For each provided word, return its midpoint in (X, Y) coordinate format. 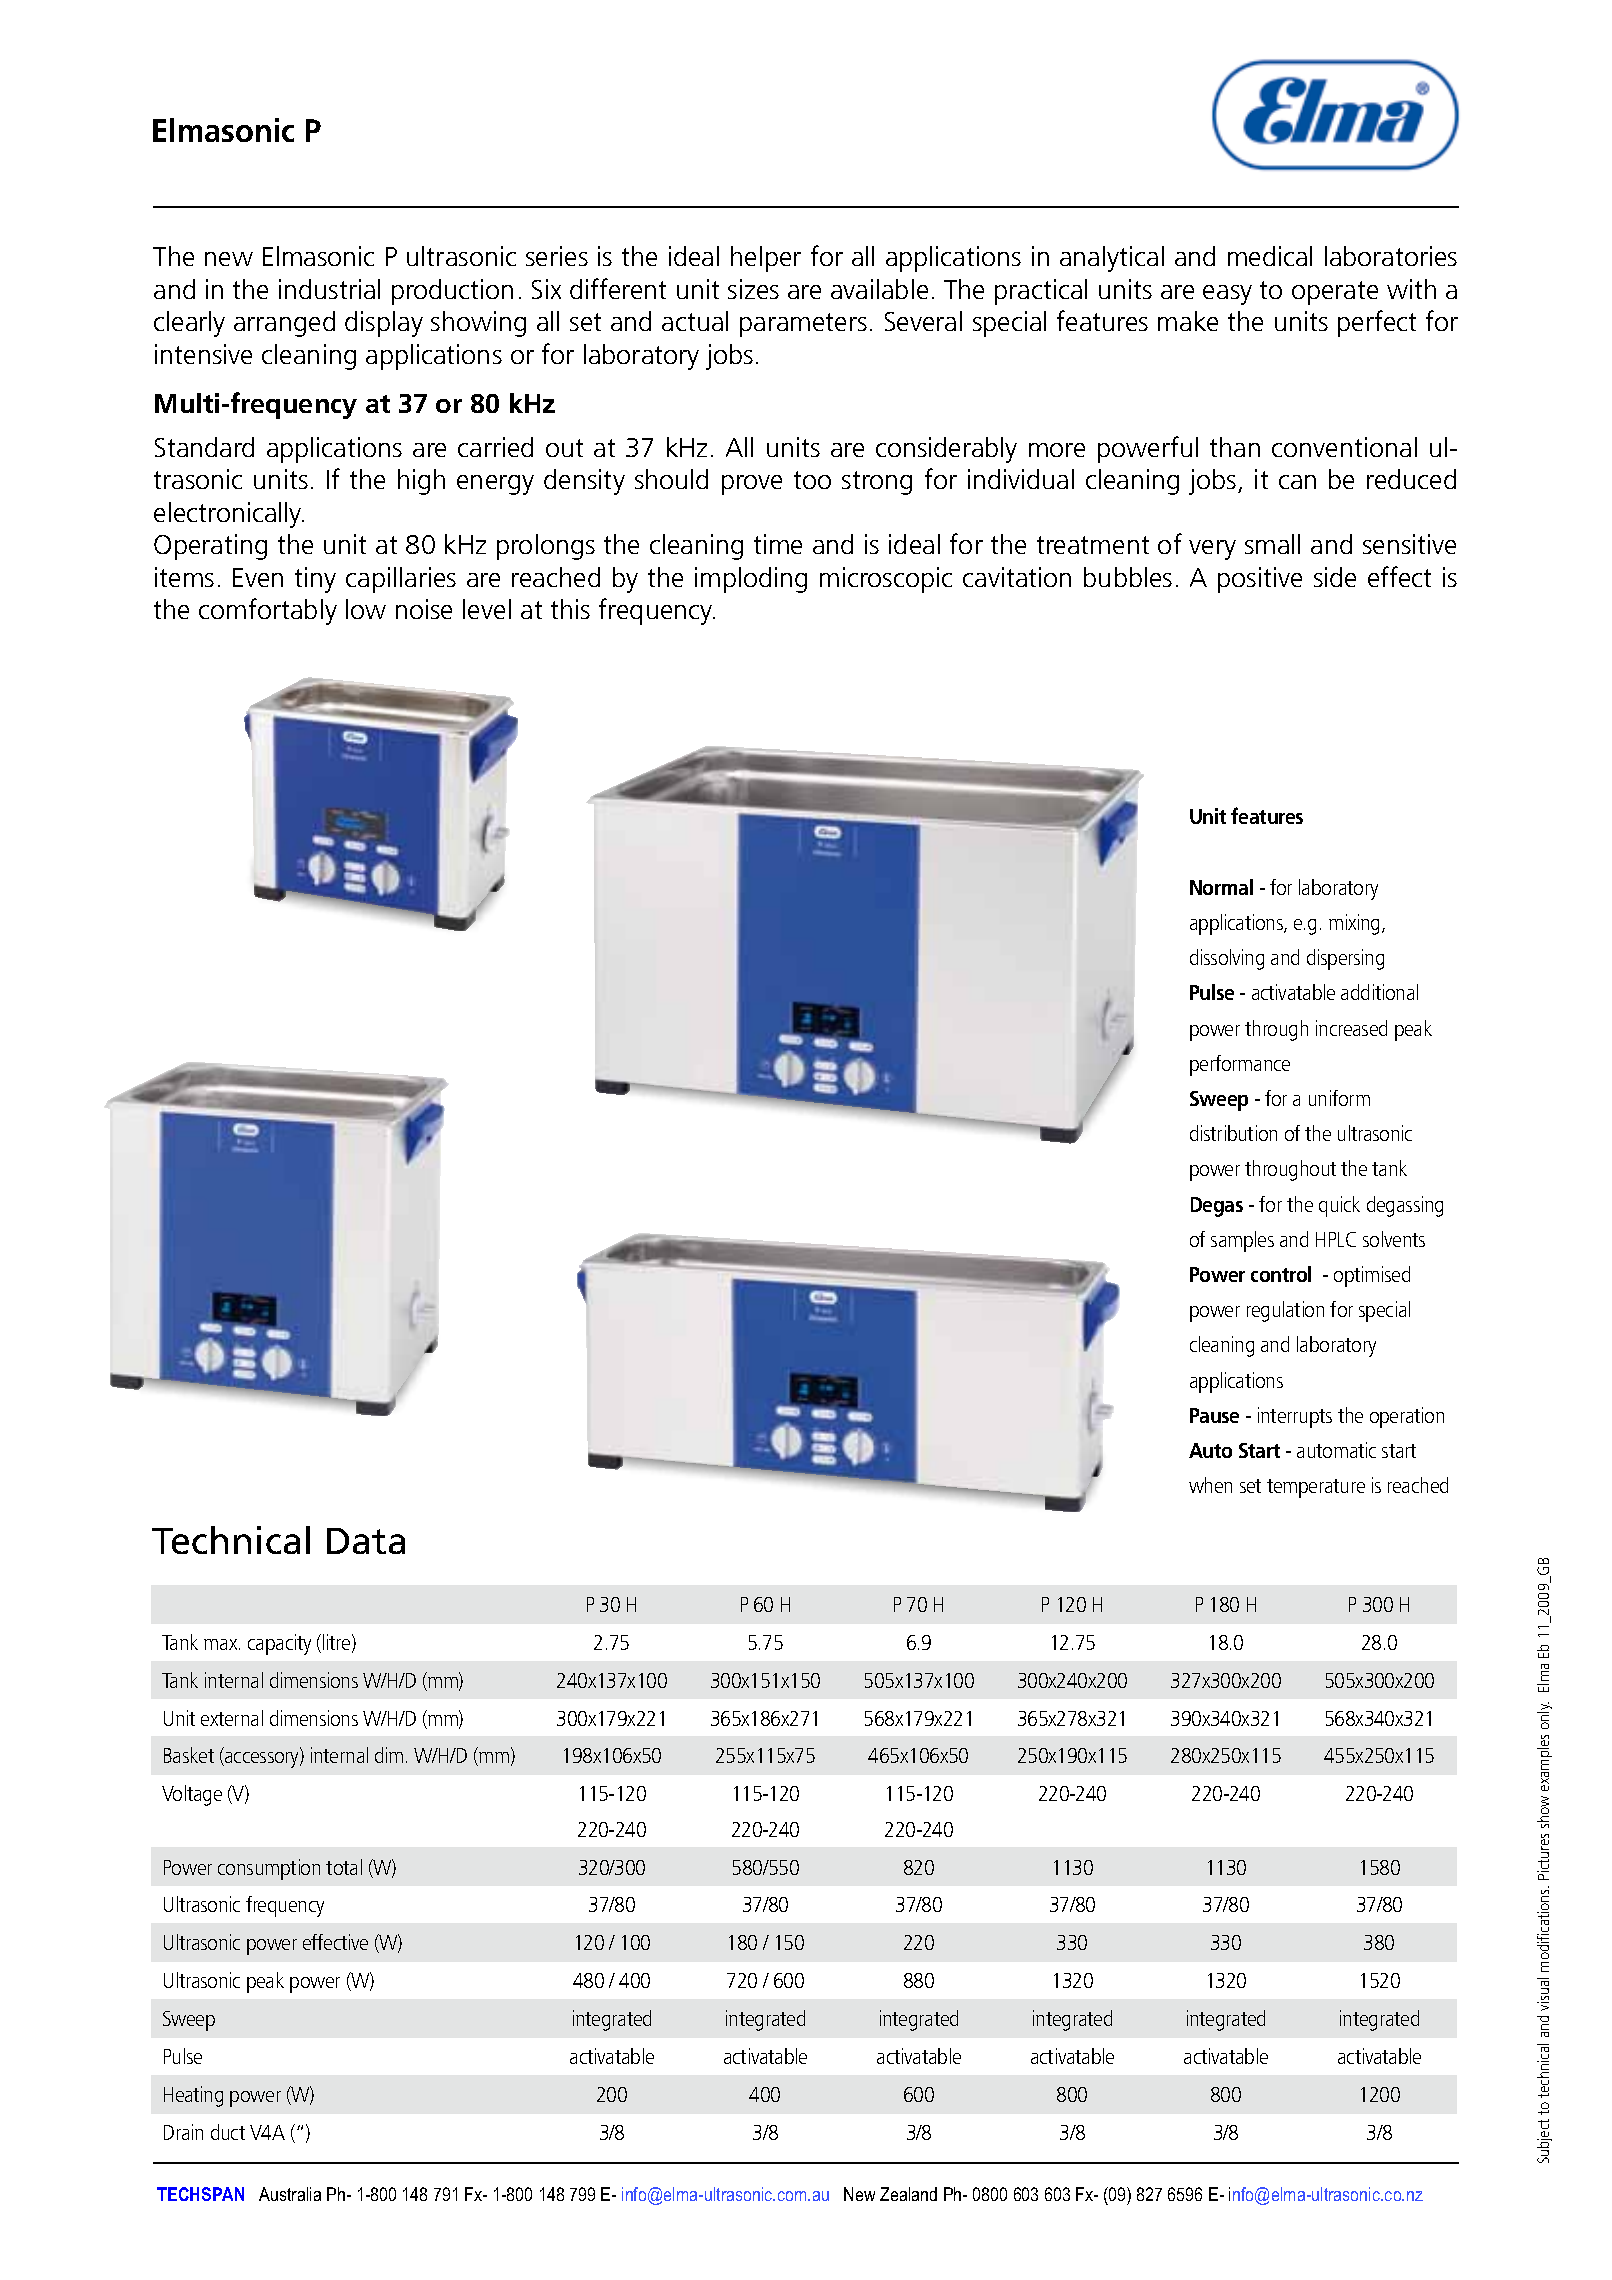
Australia (290, 2194)
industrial (329, 289)
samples (1242, 1241)
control (1281, 1274)
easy (1227, 295)
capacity (279, 1644)
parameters (803, 325)
